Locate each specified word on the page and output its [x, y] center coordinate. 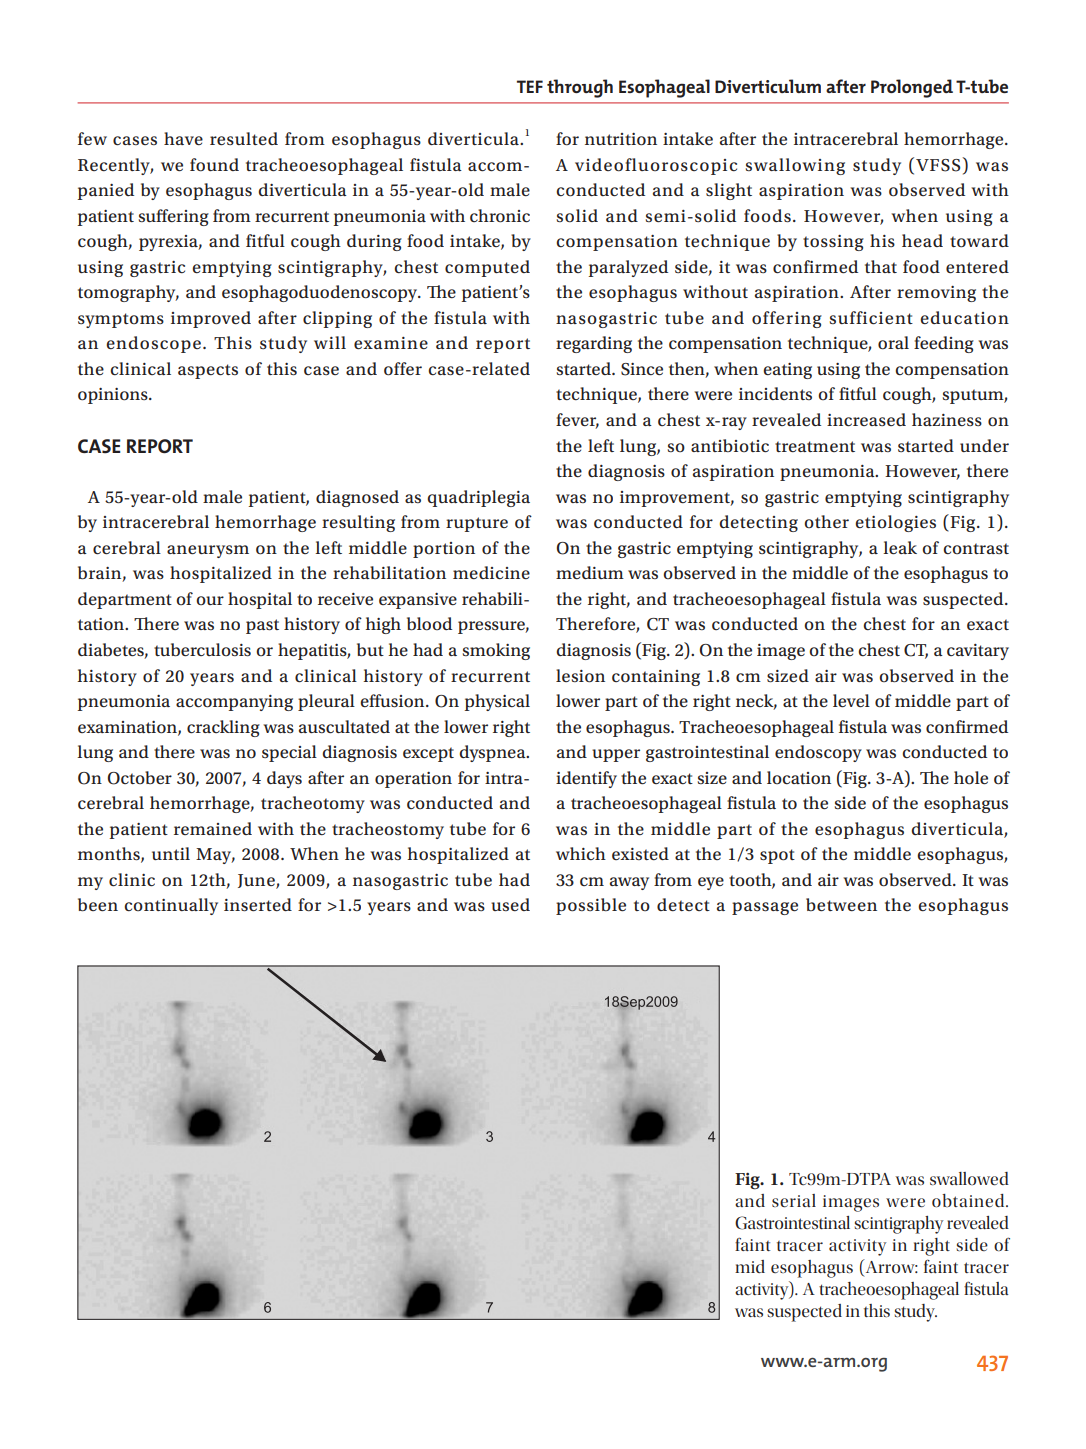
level [851, 700]
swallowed [969, 1179]
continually [171, 906]
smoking [496, 651]
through [580, 88]
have [183, 138]
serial [794, 1201]
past [262, 626]
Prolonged [912, 88]
